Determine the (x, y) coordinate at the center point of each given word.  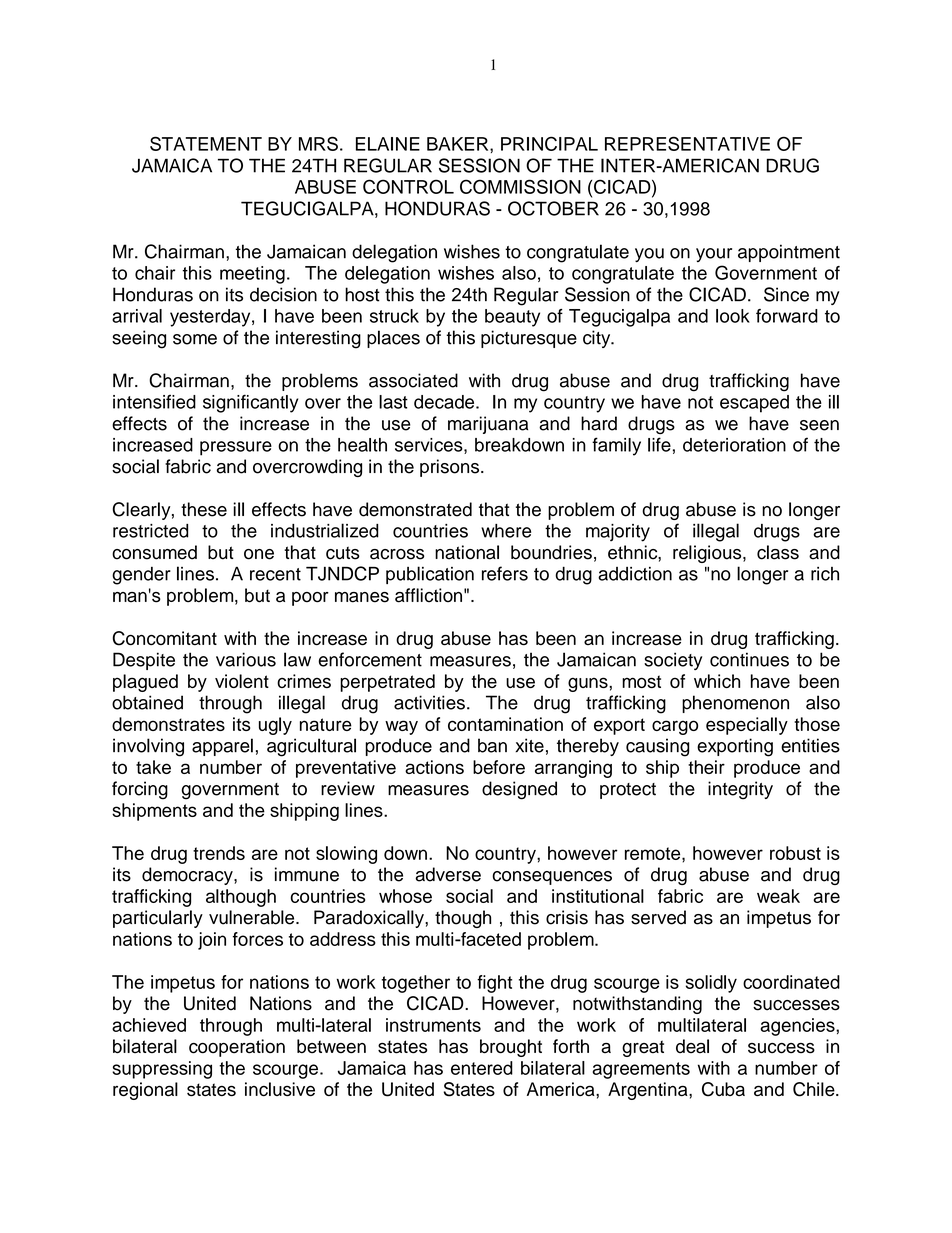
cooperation (237, 1048)
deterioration (734, 445)
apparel (222, 747)
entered (482, 1068)
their (706, 767)
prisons (451, 468)
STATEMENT (206, 143)
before (499, 767)
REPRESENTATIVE (687, 143)
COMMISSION (520, 186)
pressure (236, 448)
